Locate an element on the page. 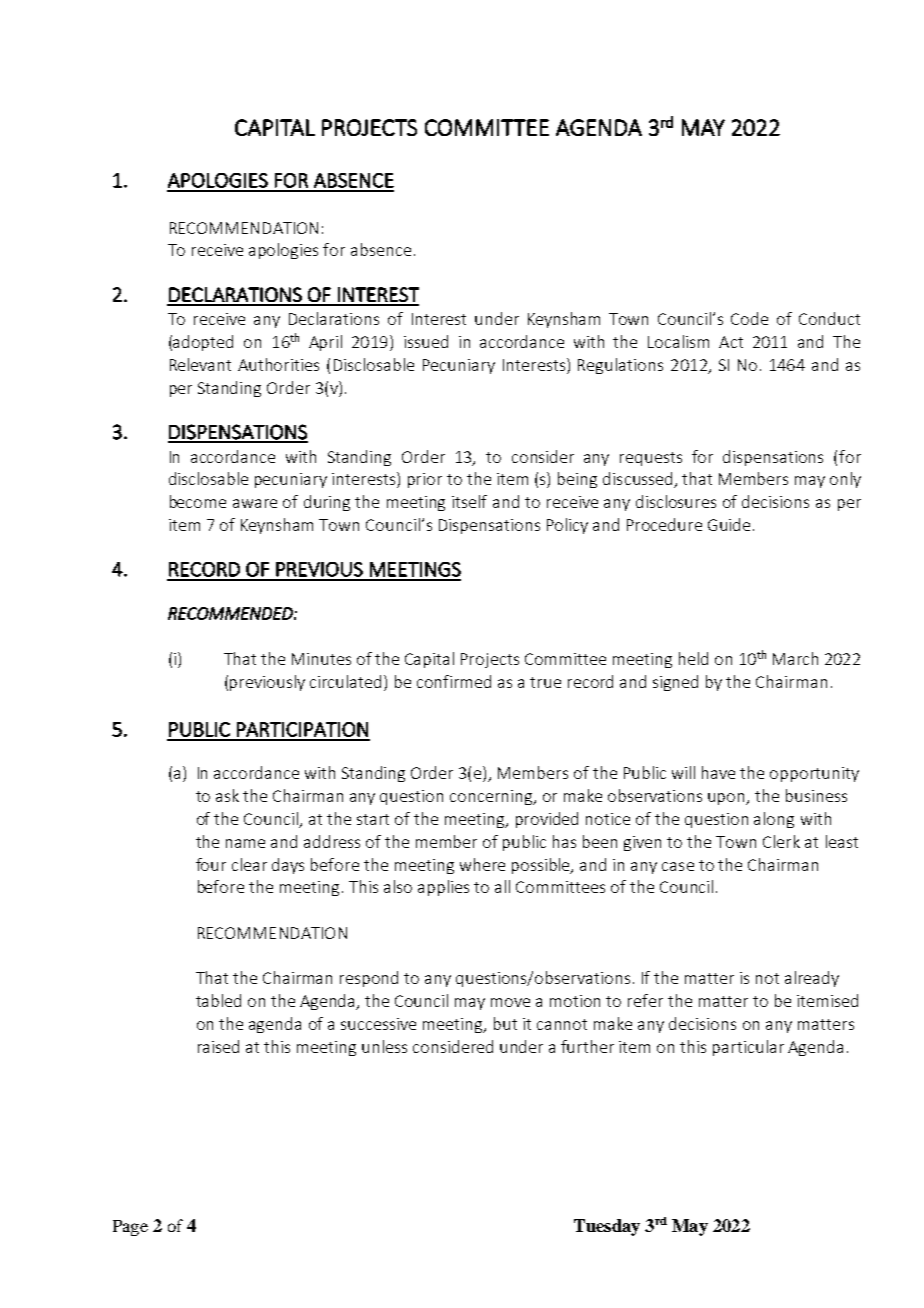 This image has height=1308, width=924. have is located at coordinates (718, 772).
